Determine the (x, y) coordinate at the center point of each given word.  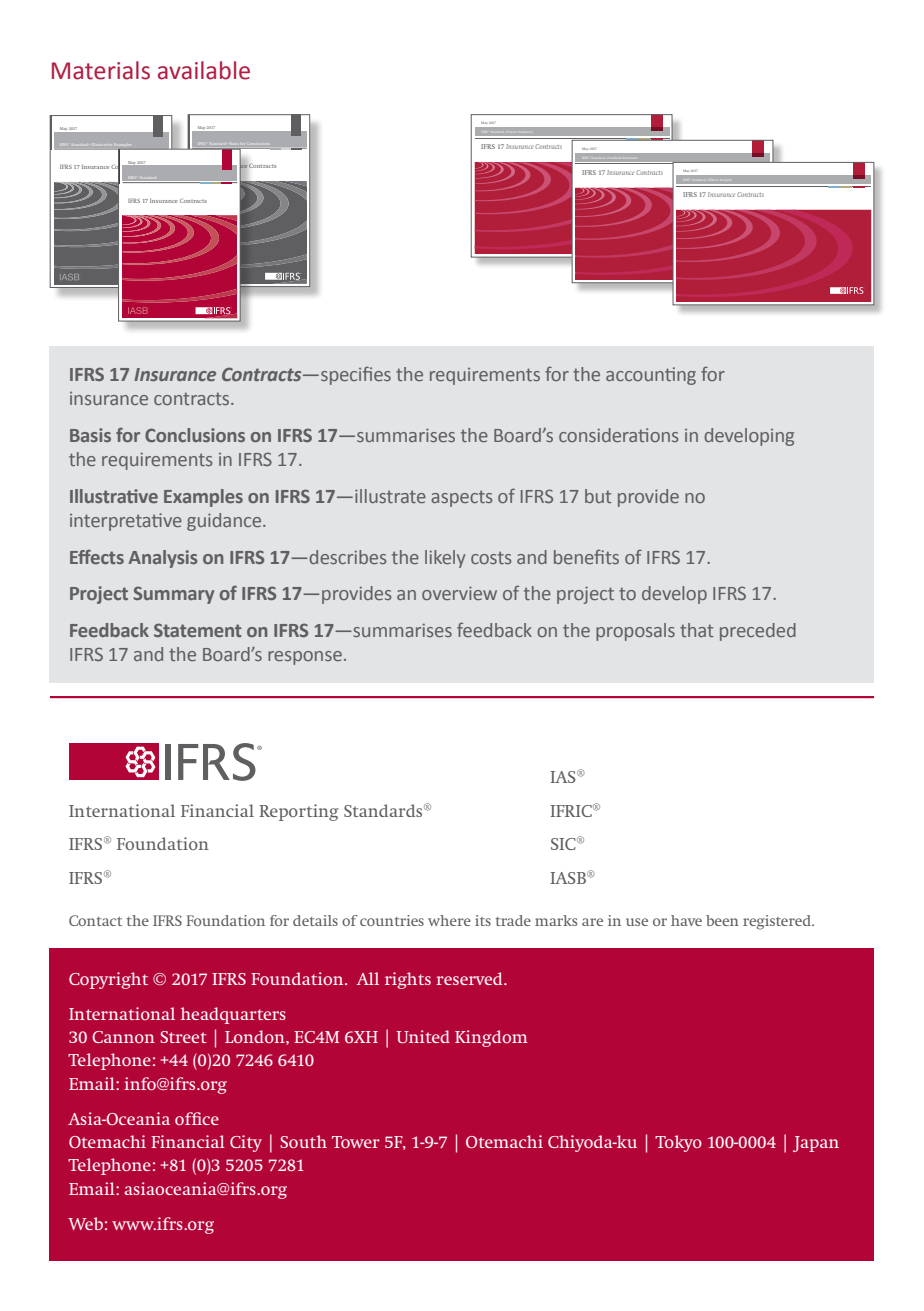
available (204, 70)
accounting (651, 376)
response (305, 658)
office (197, 1118)
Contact (95, 920)
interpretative (126, 522)
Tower (356, 1142)
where (449, 920)
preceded (758, 632)
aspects (461, 499)
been (722, 920)
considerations (618, 435)
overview (459, 593)
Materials (101, 70)
